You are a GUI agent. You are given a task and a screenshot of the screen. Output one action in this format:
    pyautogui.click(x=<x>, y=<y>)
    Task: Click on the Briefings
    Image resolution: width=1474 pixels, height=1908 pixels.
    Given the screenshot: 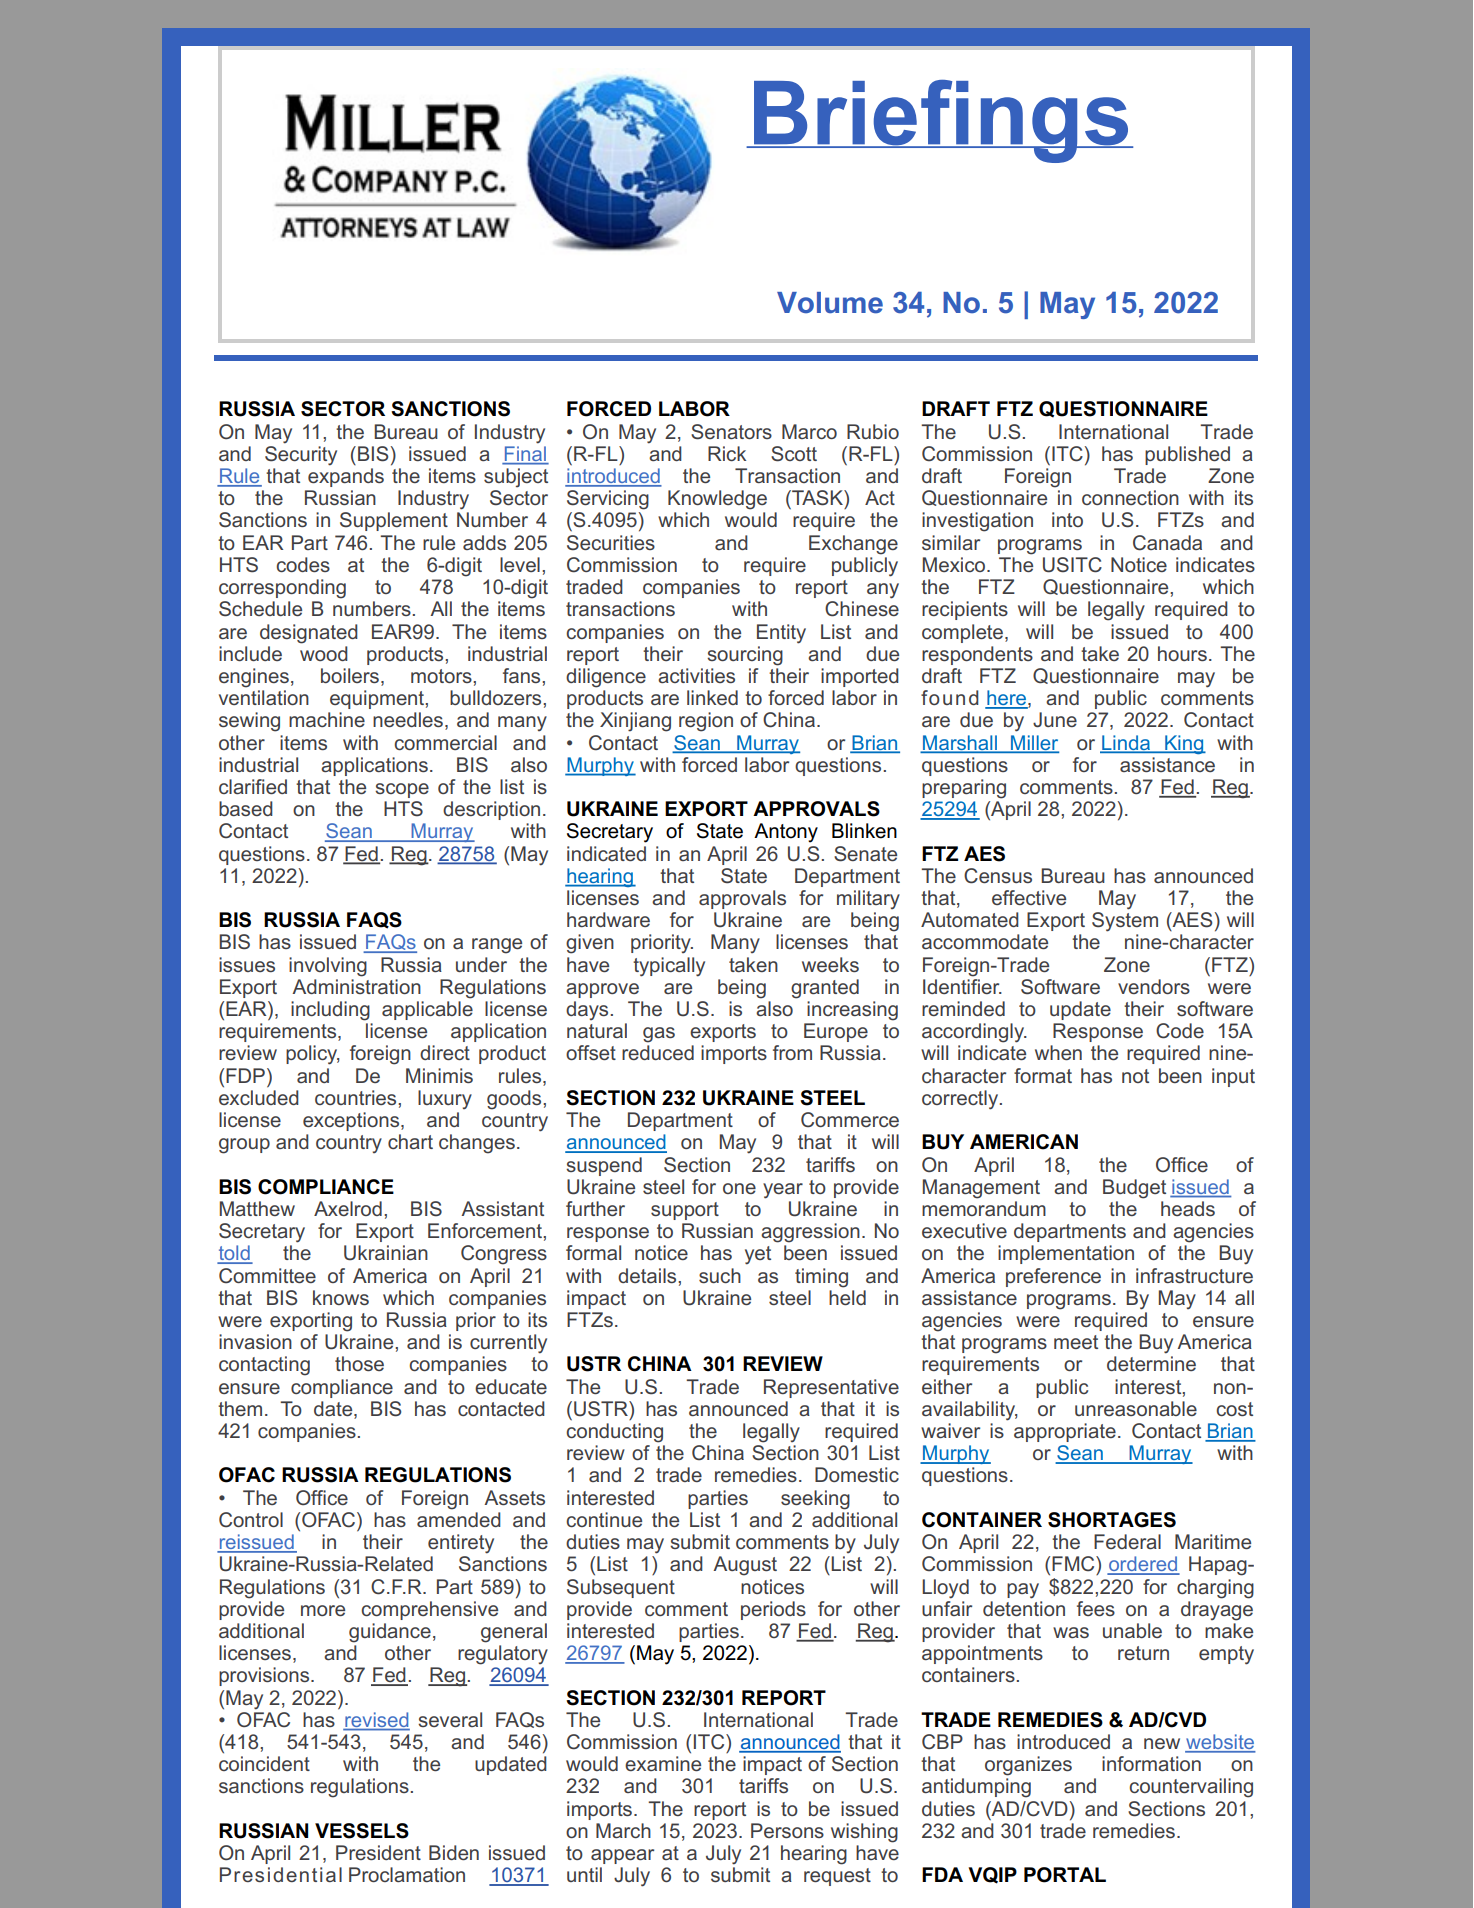 What is the action you would take?
    pyautogui.click(x=941, y=121)
